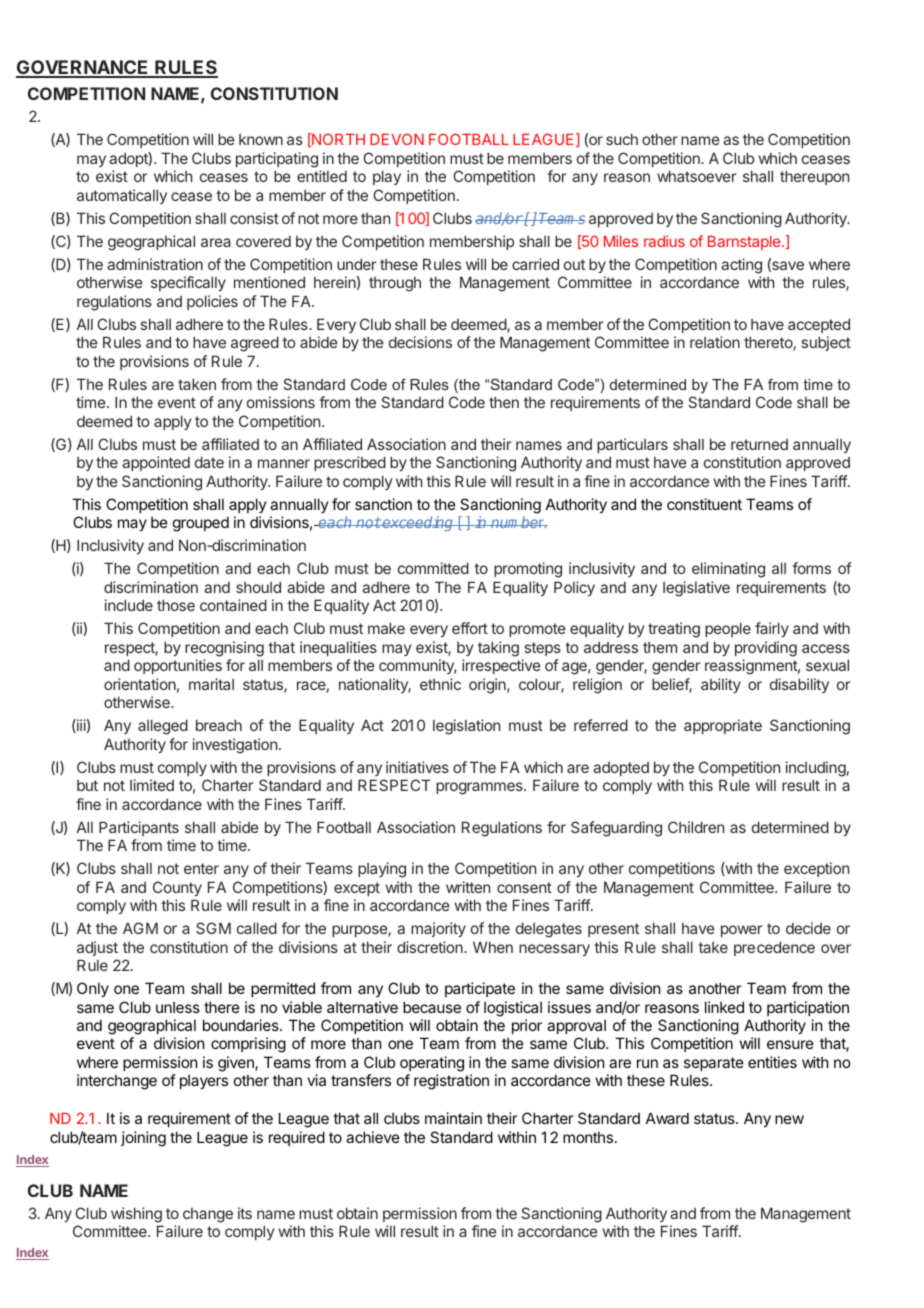  Describe the element at coordinates (122, 196) in the screenshot. I see `automatically` at that location.
